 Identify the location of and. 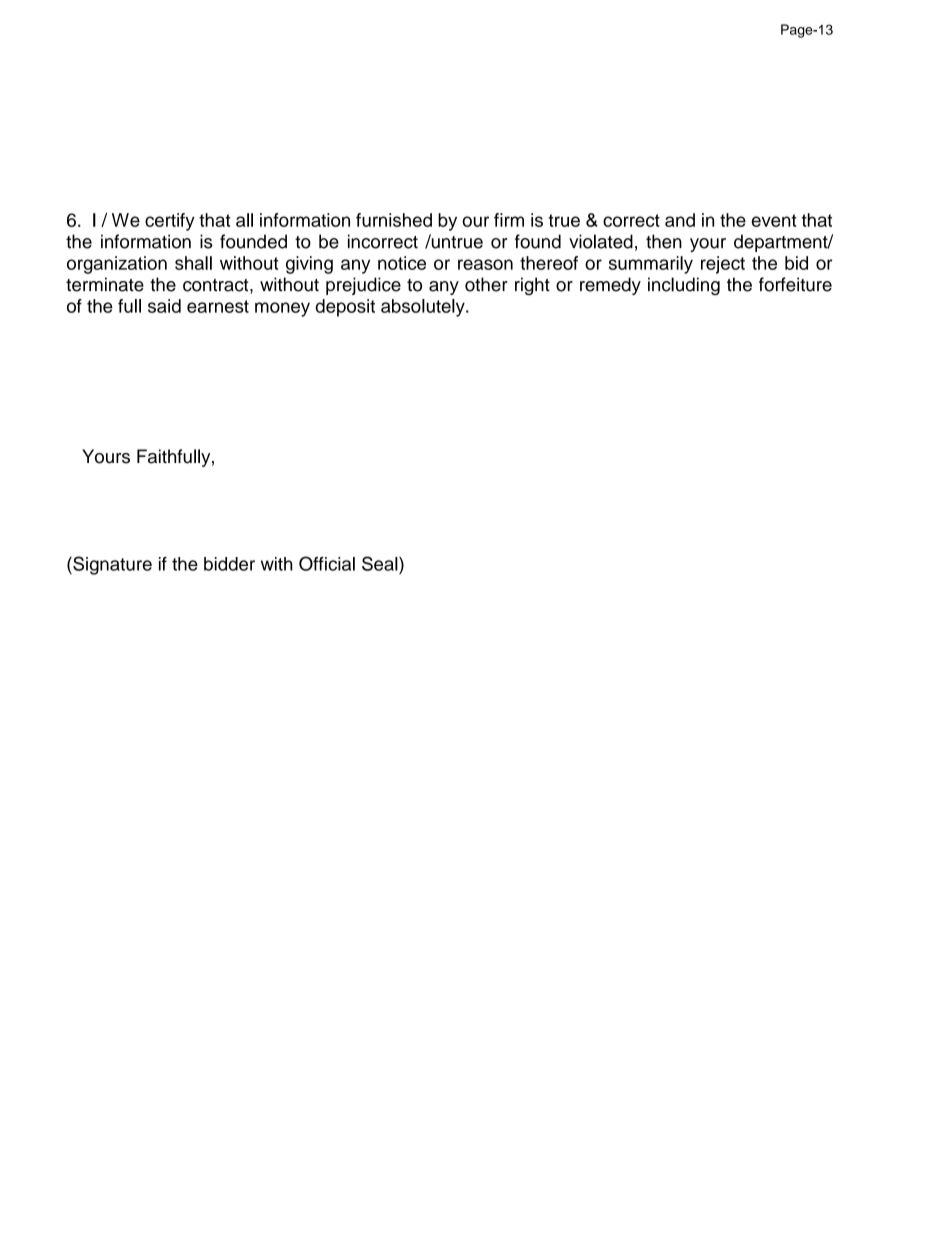
(680, 220).
